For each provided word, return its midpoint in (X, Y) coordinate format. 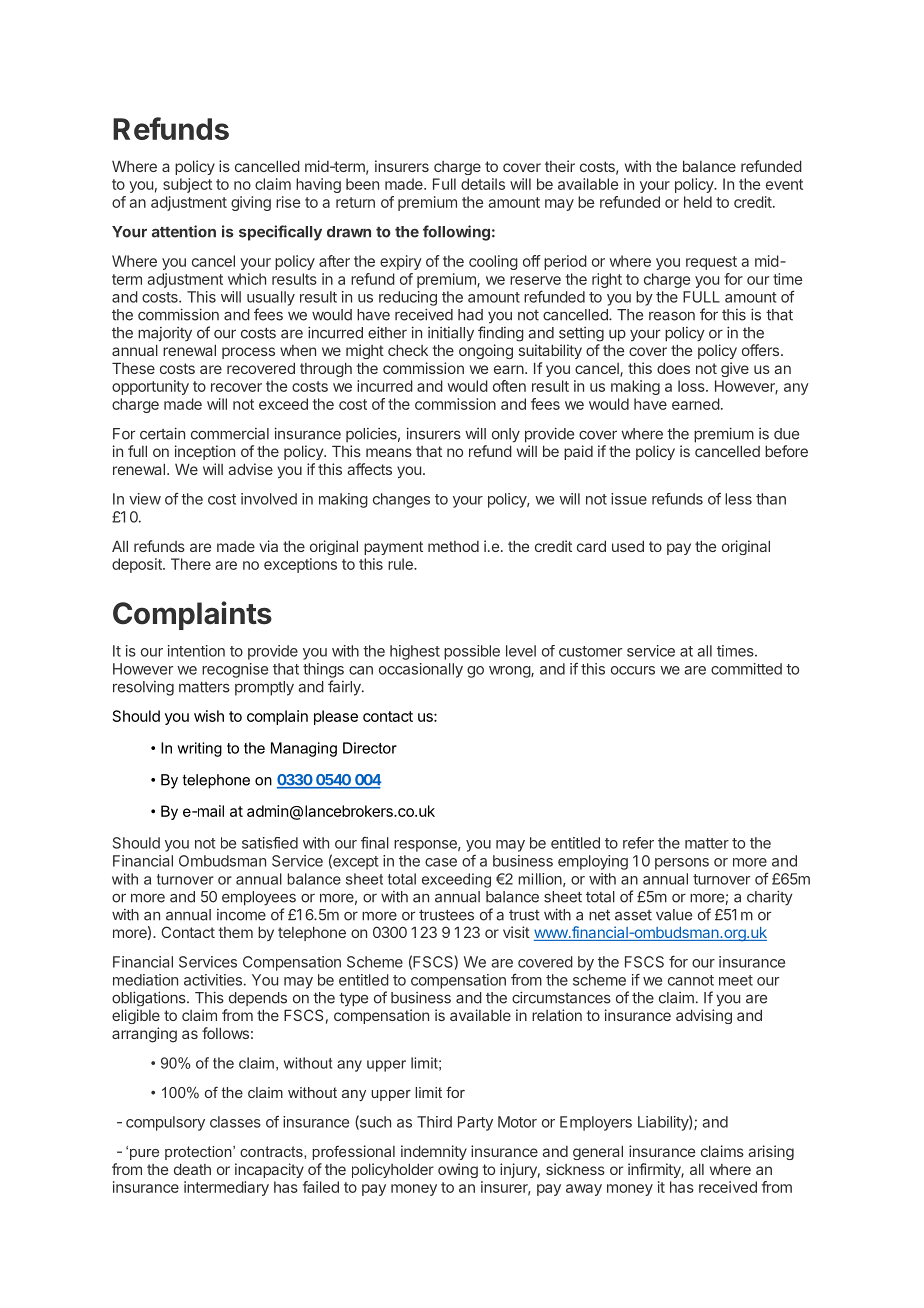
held (698, 202)
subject (187, 185)
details (483, 184)
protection (199, 1153)
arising (771, 1152)
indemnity (434, 1152)
